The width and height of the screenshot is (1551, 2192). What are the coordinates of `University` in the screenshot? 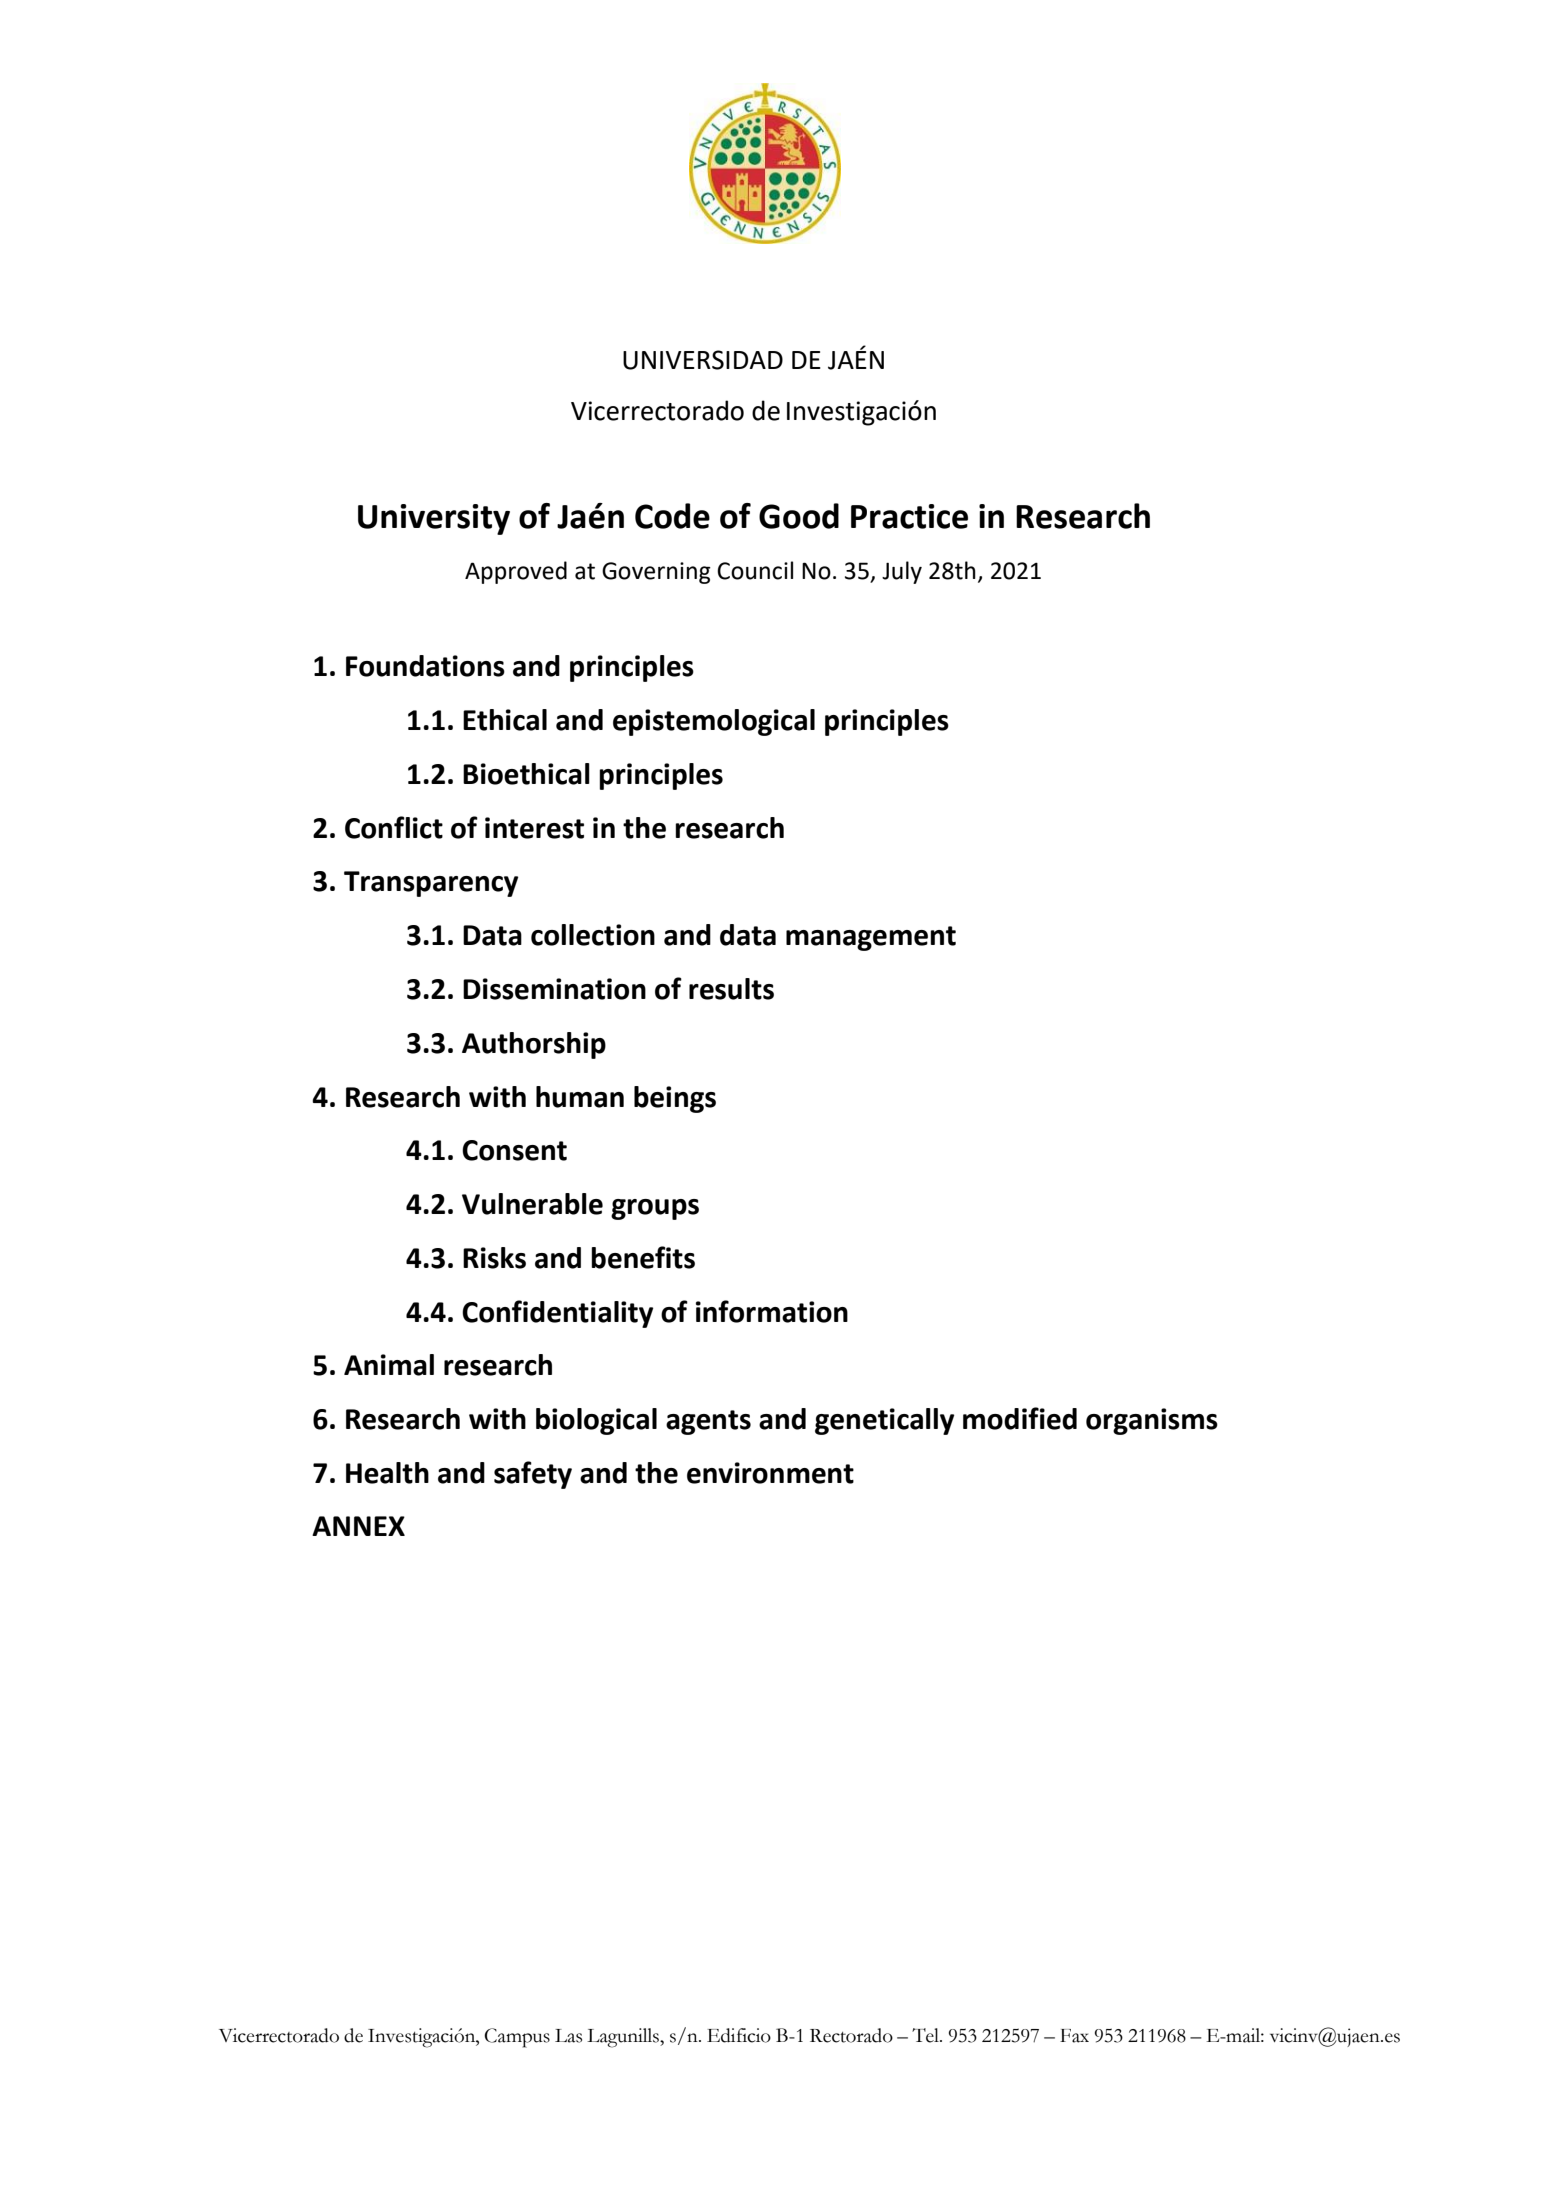 It's located at (434, 519).
